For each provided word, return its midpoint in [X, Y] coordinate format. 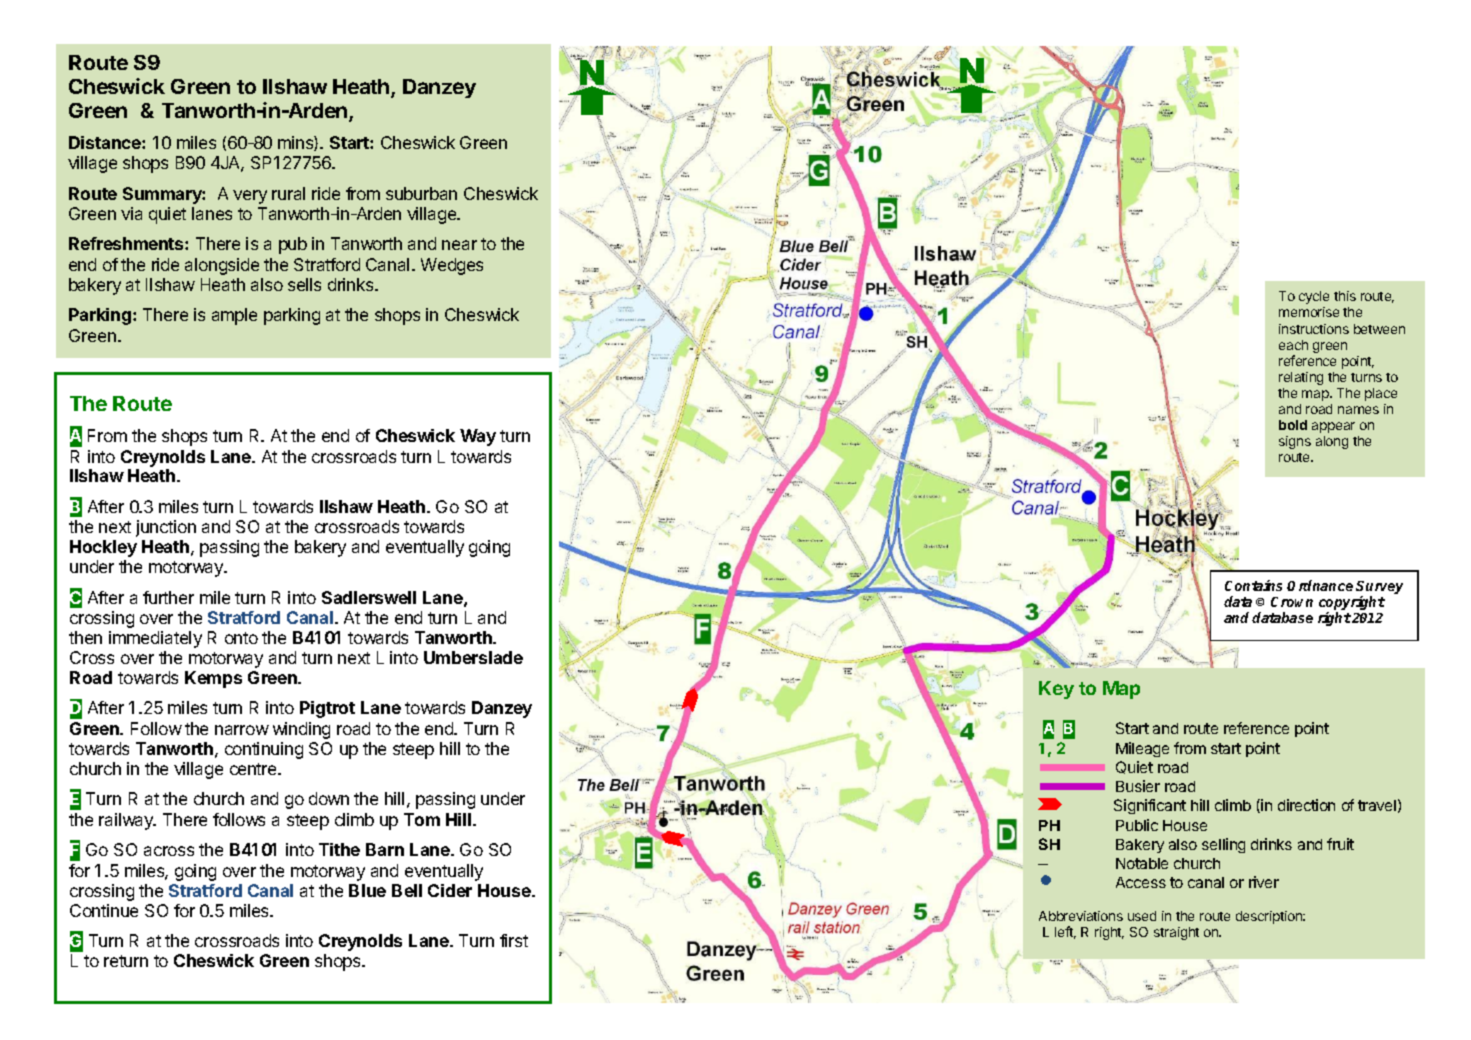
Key [1056, 690]
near [459, 245]
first [514, 940]
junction [166, 528]
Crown [1292, 602]
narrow [242, 730]
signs [1295, 442]
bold [1293, 425]
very [250, 197]
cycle [1314, 297]
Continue [104, 910]
